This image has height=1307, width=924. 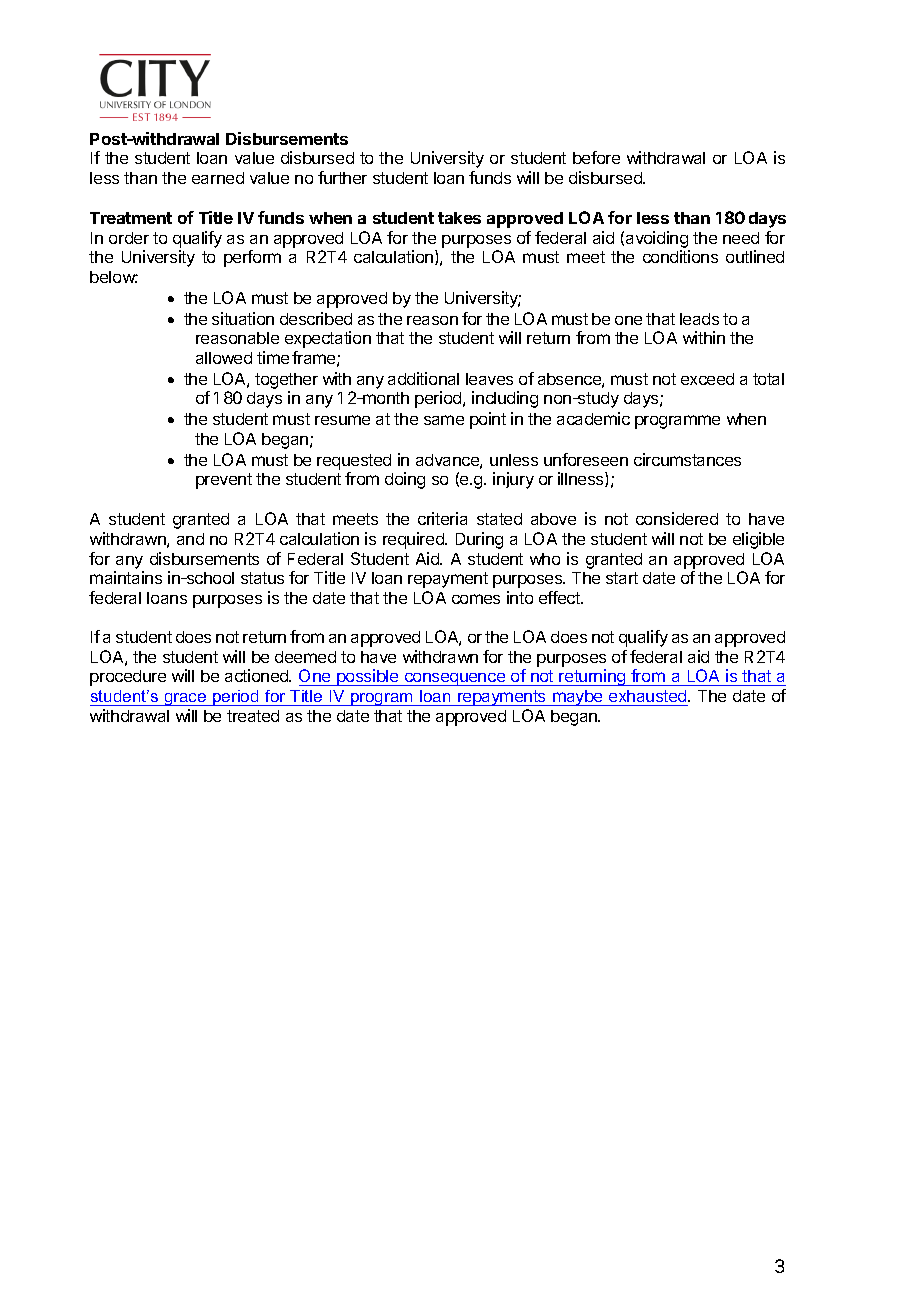 I want to click on doing, so click(x=405, y=480).
